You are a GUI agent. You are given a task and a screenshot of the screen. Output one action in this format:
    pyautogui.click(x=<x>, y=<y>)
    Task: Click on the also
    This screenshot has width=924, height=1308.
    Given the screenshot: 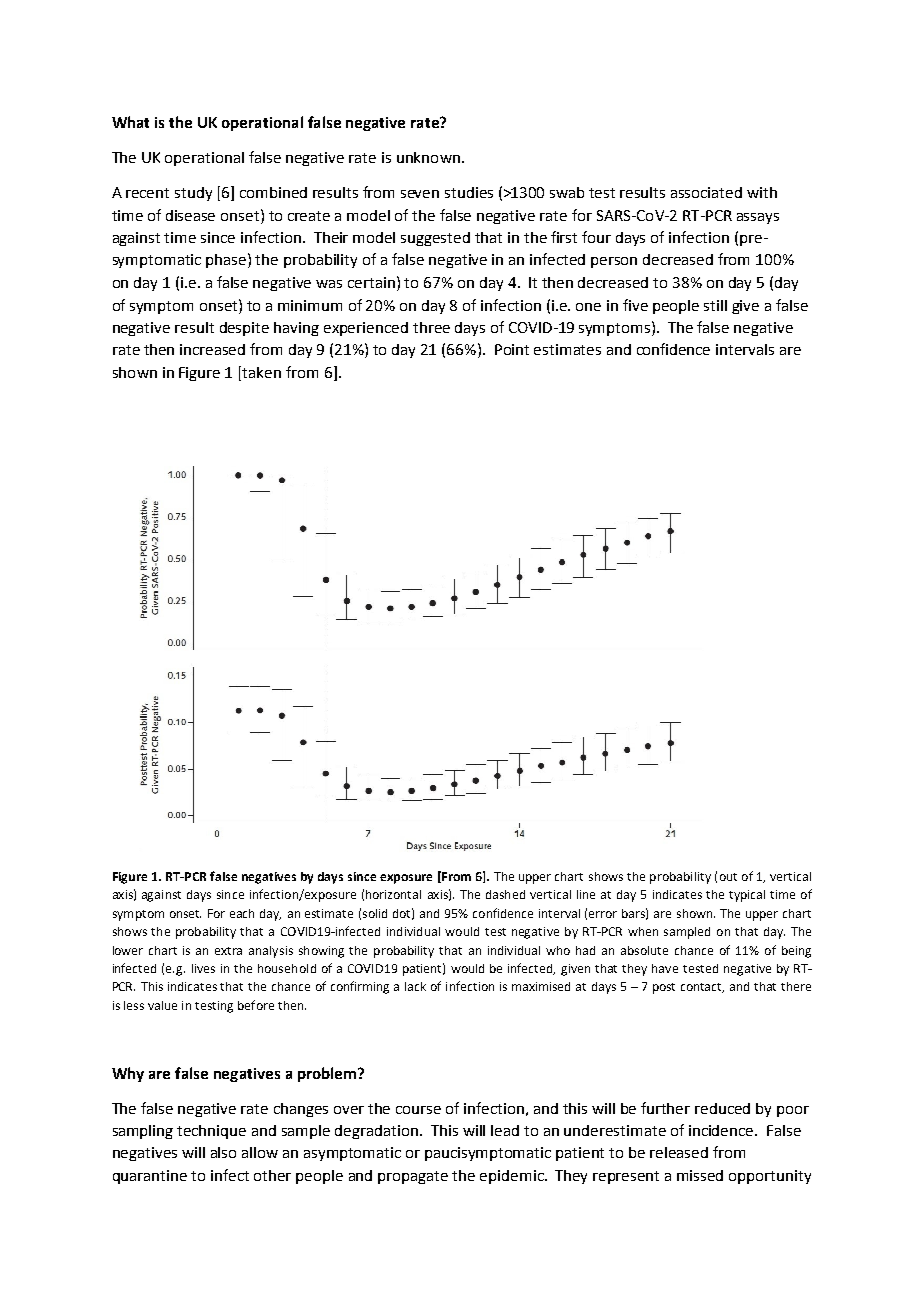 What is the action you would take?
    pyautogui.click(x=223, y=1152)
